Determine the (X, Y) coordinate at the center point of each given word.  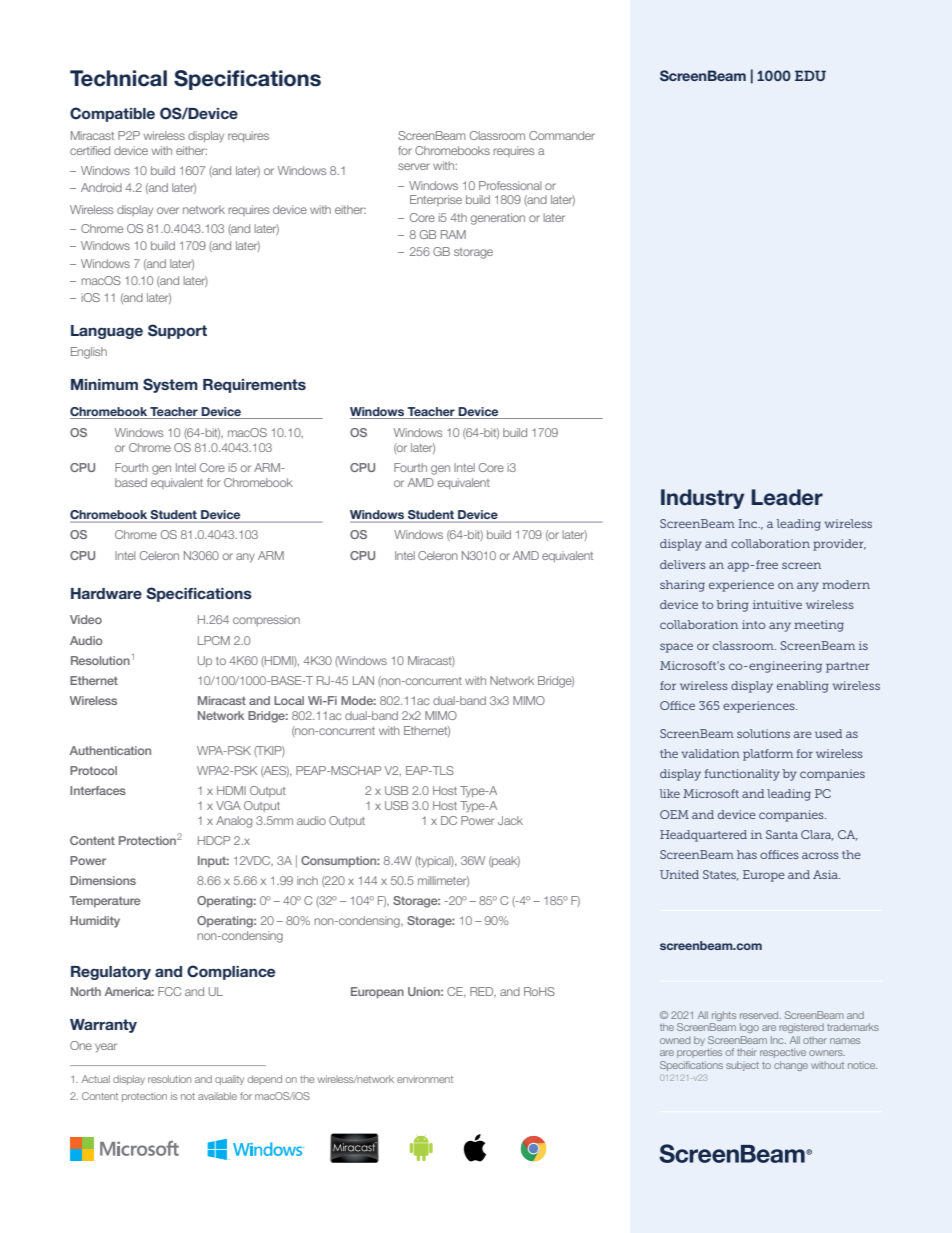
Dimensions (103, 880)
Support (177, 331)
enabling (803, 687)
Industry (703, 499)
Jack (510, 820)
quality (229, 1080)
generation (498, 219)
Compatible (112, 114)
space (676, 648)
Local (289, 700)
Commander (562, 135)
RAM (453, 234)
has (747, 854)
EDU (810, 75)
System (170, 385)
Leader (787, 497)
